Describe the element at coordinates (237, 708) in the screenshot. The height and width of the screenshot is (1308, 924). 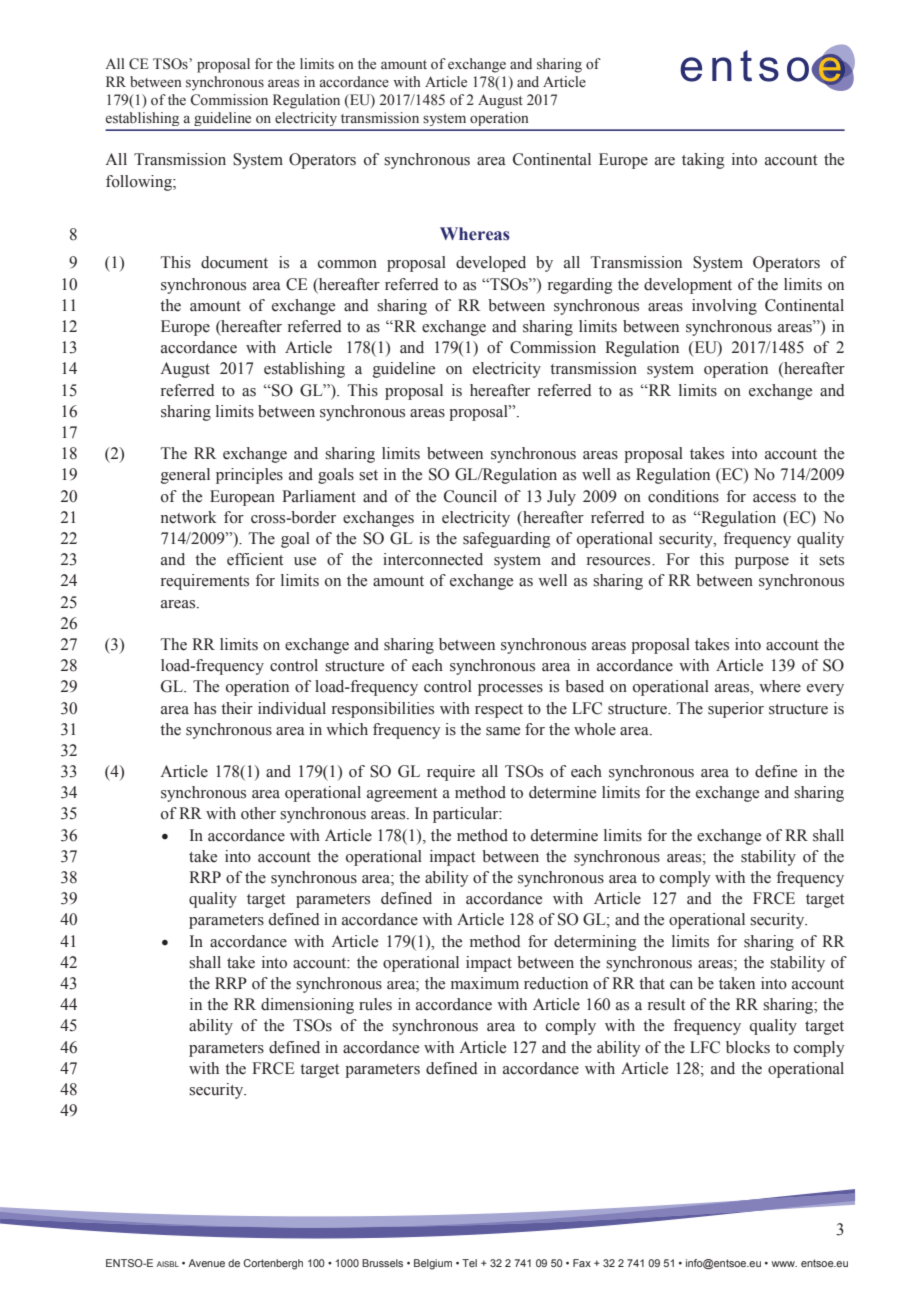
I see `their` at that location.
